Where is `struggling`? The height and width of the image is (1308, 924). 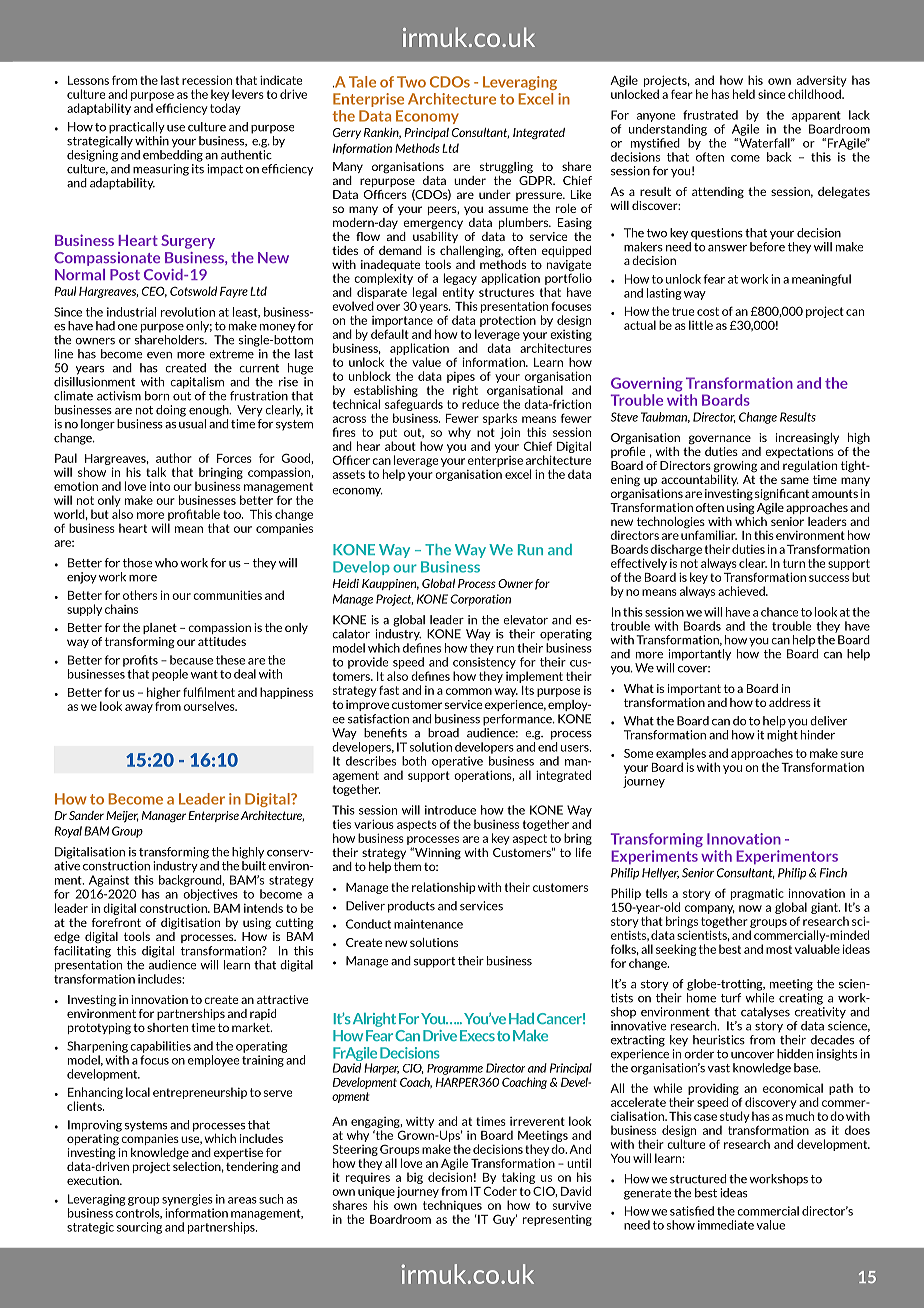
struggling is located at coordinates (506, 168).
